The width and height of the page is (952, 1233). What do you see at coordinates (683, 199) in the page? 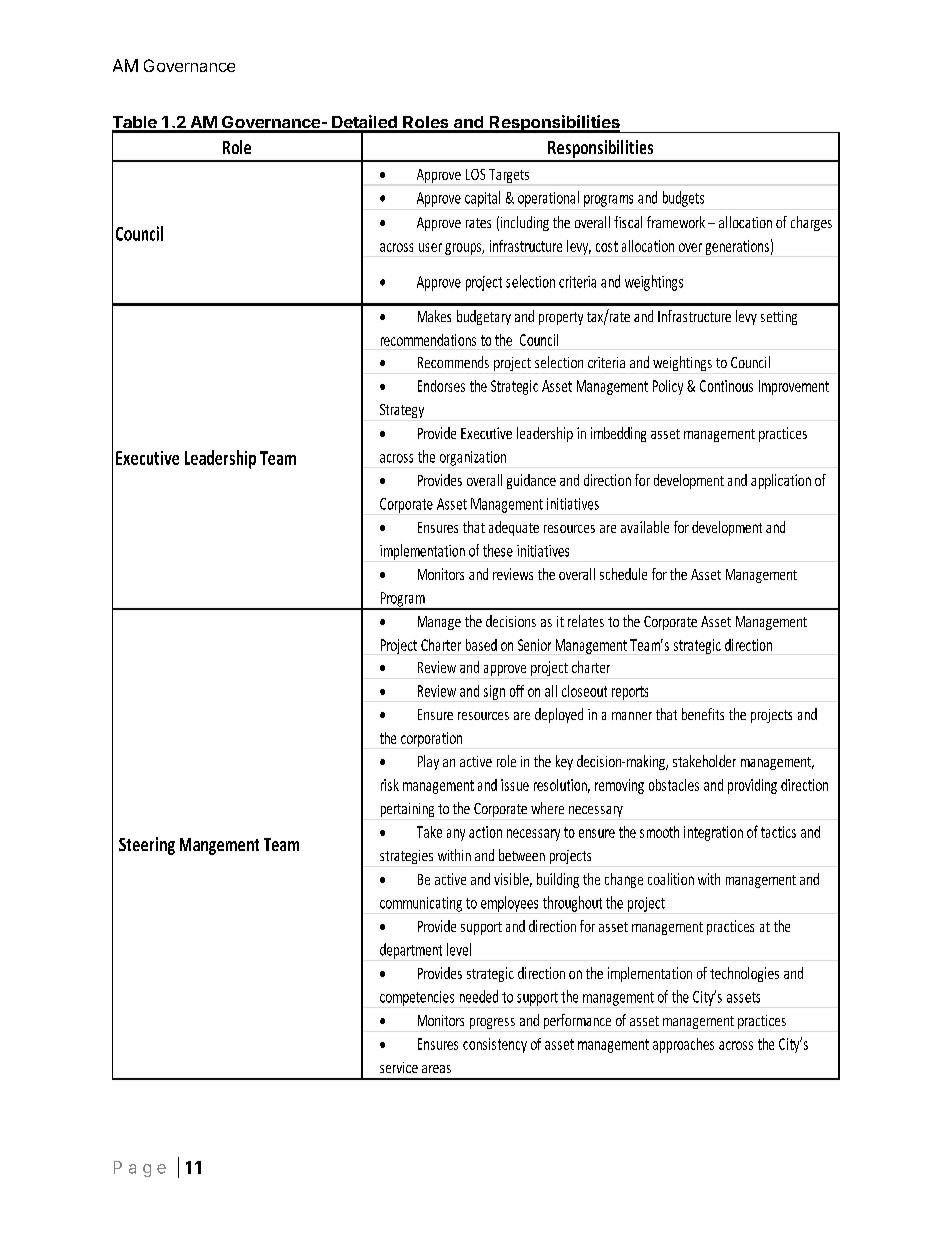
I see `budgets` at bounding box center [683, 199].
